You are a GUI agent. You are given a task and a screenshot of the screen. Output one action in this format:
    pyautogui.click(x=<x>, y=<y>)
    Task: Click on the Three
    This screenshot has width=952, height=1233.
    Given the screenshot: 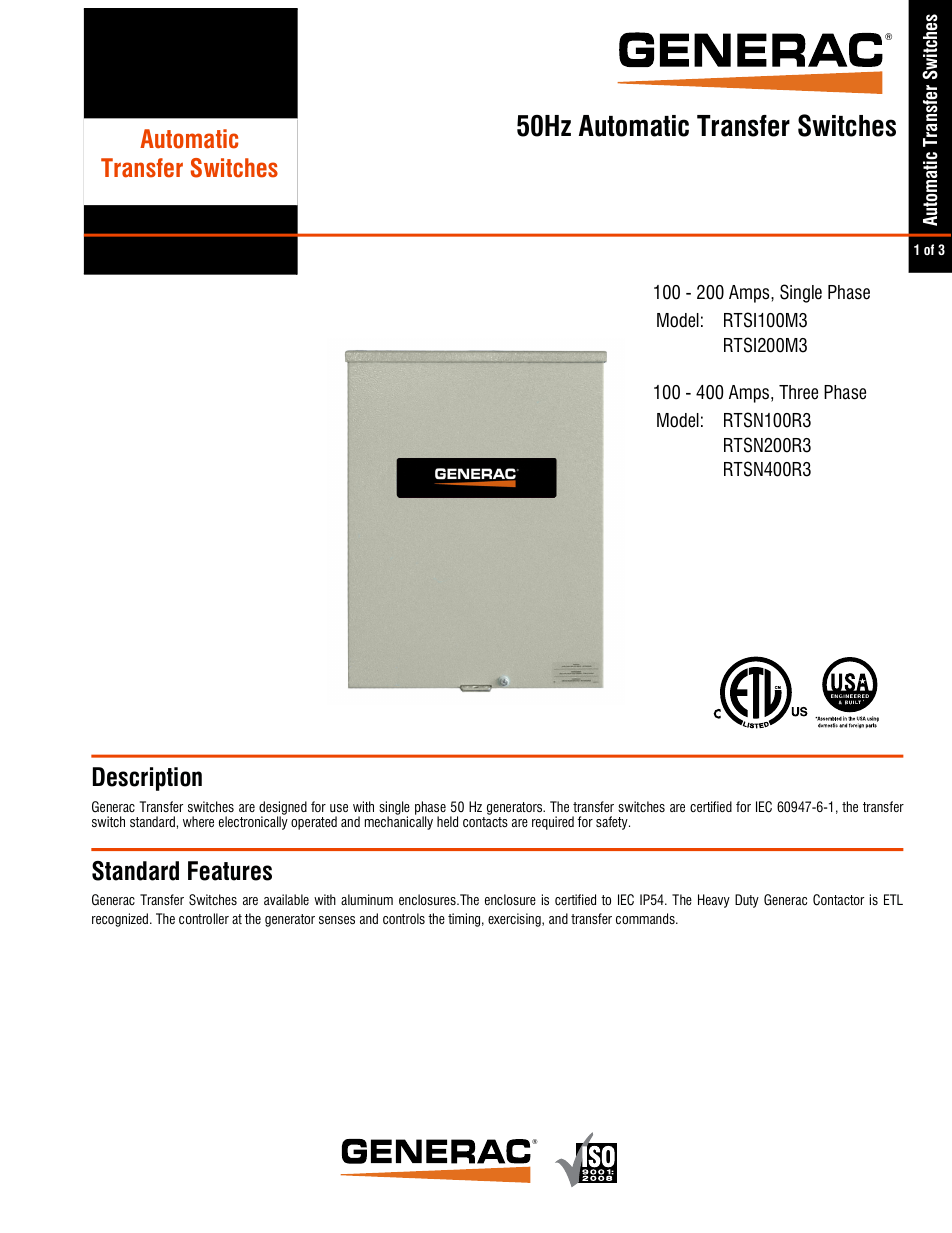 What is the action you would take?
    pyautogui.click(x=798, y=392)
